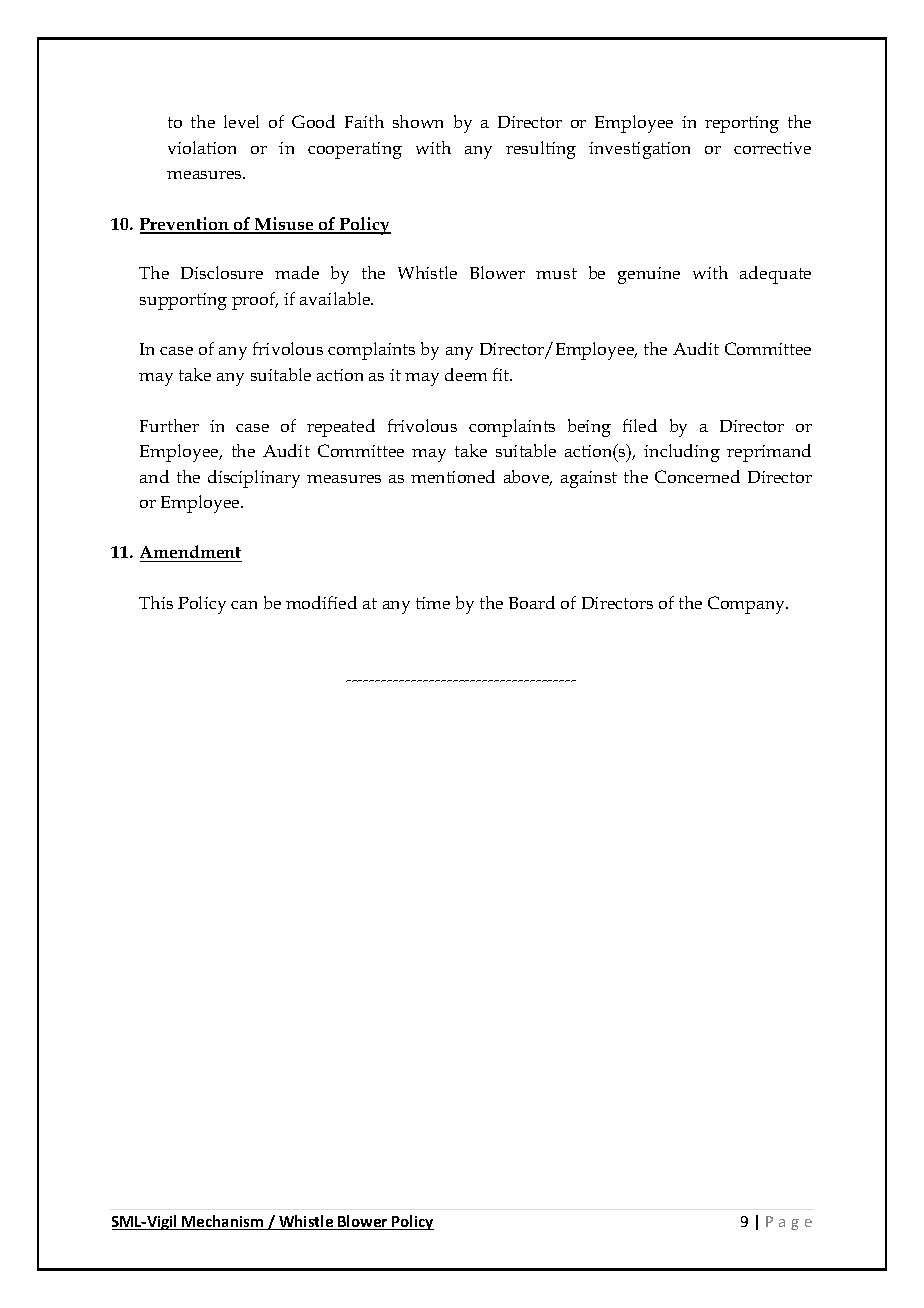  Describe the element at coordinates (169, 425) in the page. I see `Further` at that location.
